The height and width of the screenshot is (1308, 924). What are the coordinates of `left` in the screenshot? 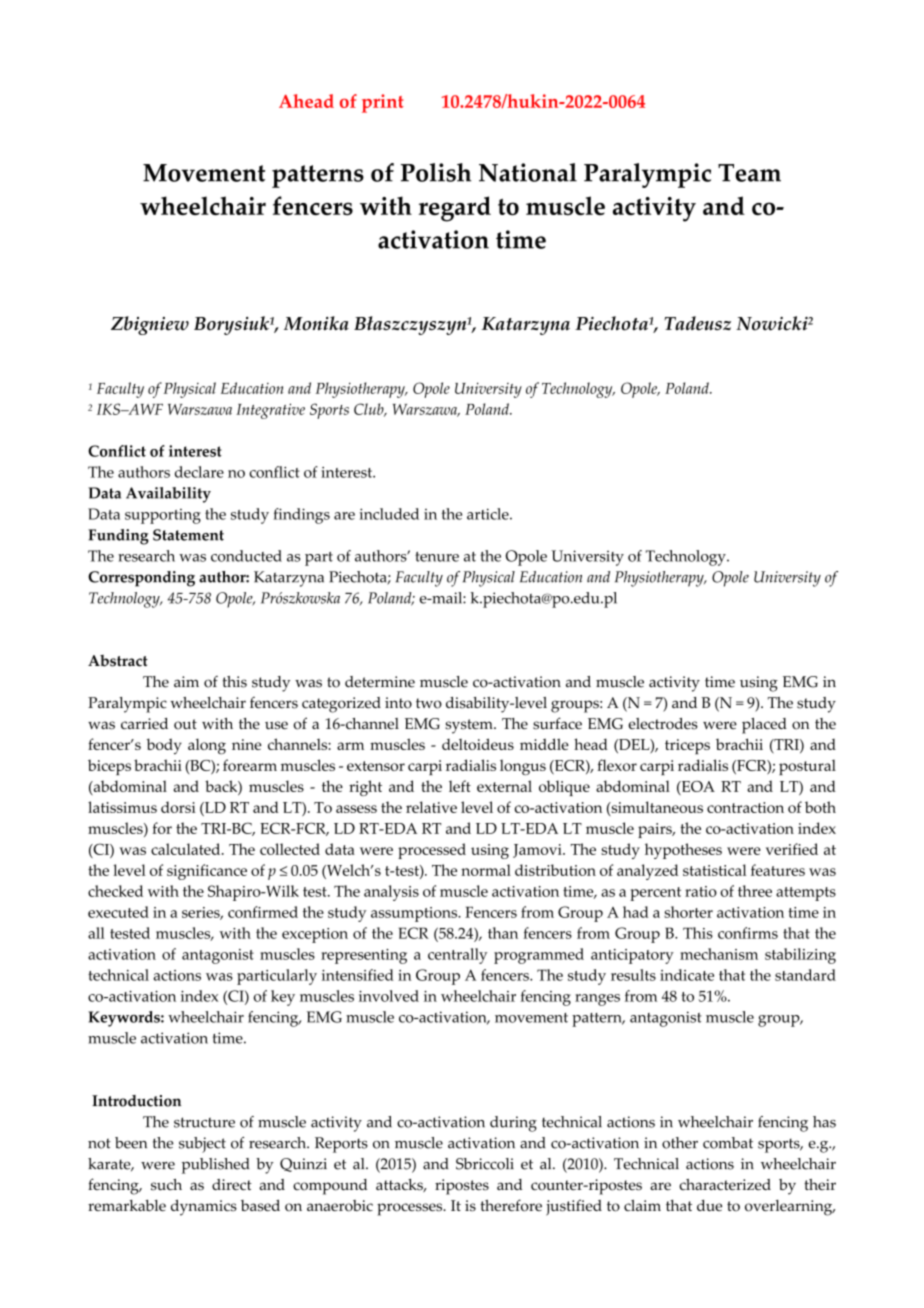 It's located at (460, 786).
